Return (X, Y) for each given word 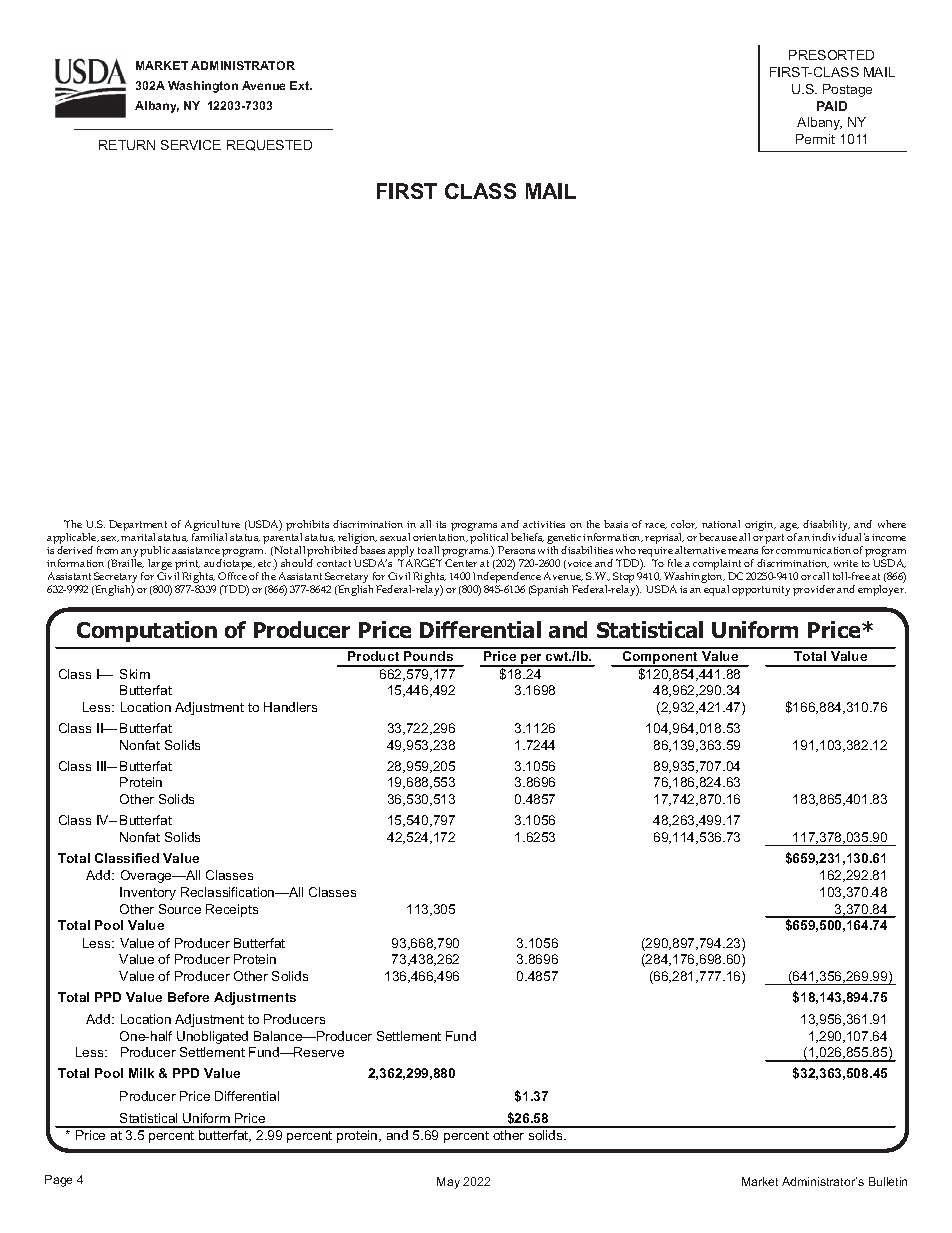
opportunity (761, 591)
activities (544, 524)
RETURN (127, 145)
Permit (815, 139)
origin (760, 527)
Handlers (290, 707)
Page (58, 1181)
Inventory (148, 893)
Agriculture (212, 527)
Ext (301, 85)
